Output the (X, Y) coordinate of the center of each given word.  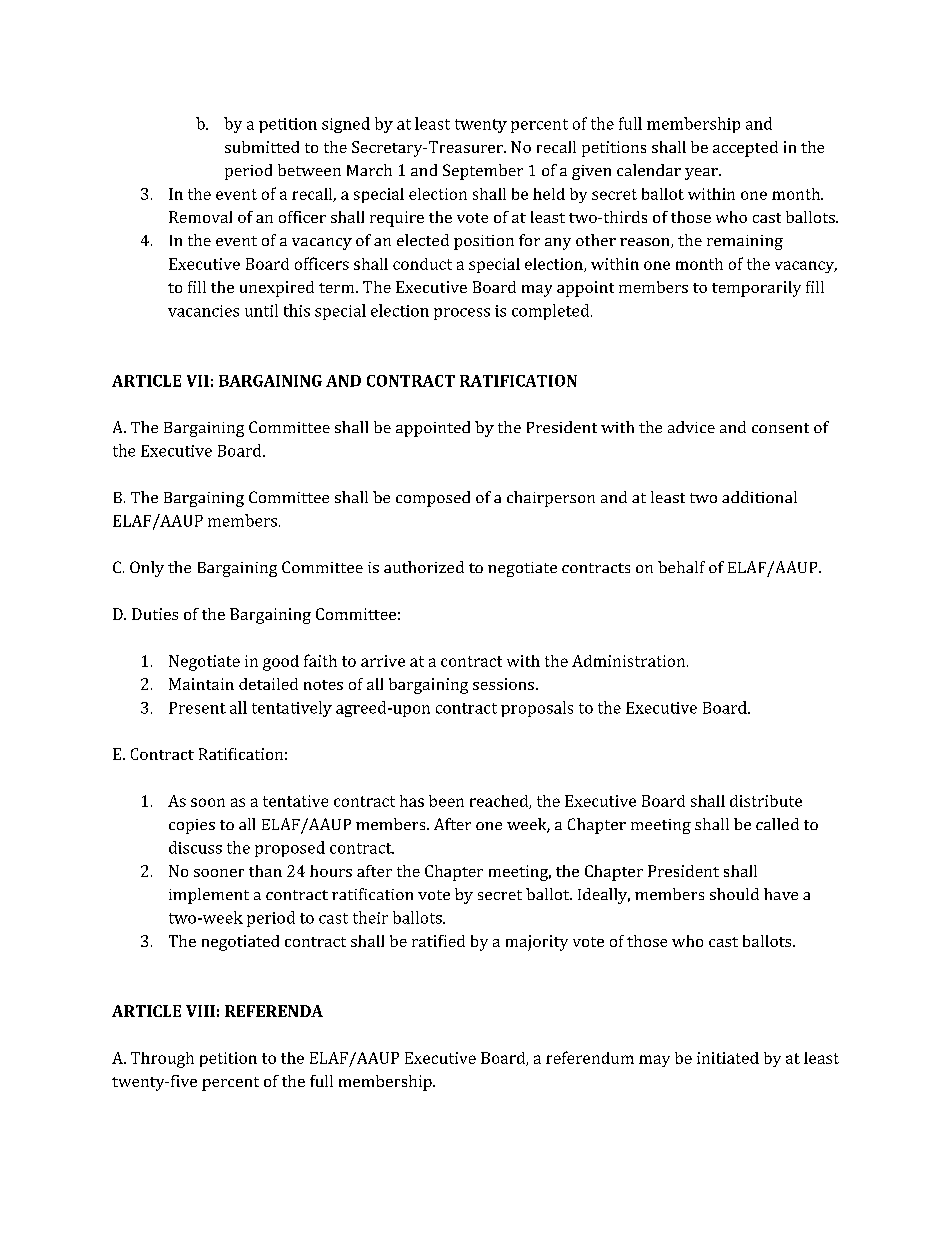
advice (691, 427)
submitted (262, 147)
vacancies (203, 311)
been (446, 801)
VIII (200, 1011)
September (483, 172)
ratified (438, 941)
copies (192, 826)
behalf (681, 567)
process (462, 314)
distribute (766, 801)
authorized (424, 567)
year (702, 174)
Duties (155, 614)
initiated (728, 1058)
